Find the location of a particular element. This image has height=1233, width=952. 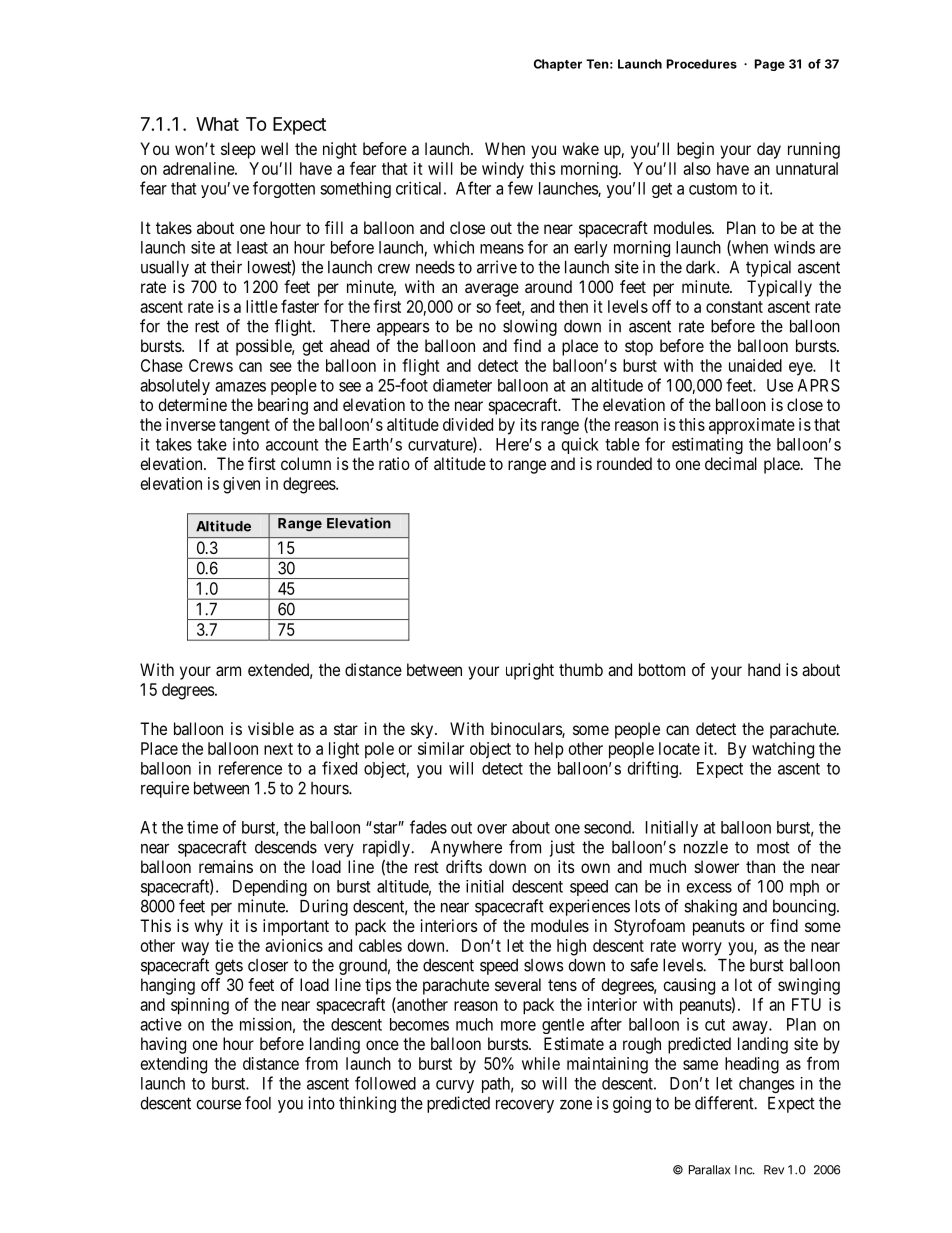

watching is located at coordinates (783, 750).
